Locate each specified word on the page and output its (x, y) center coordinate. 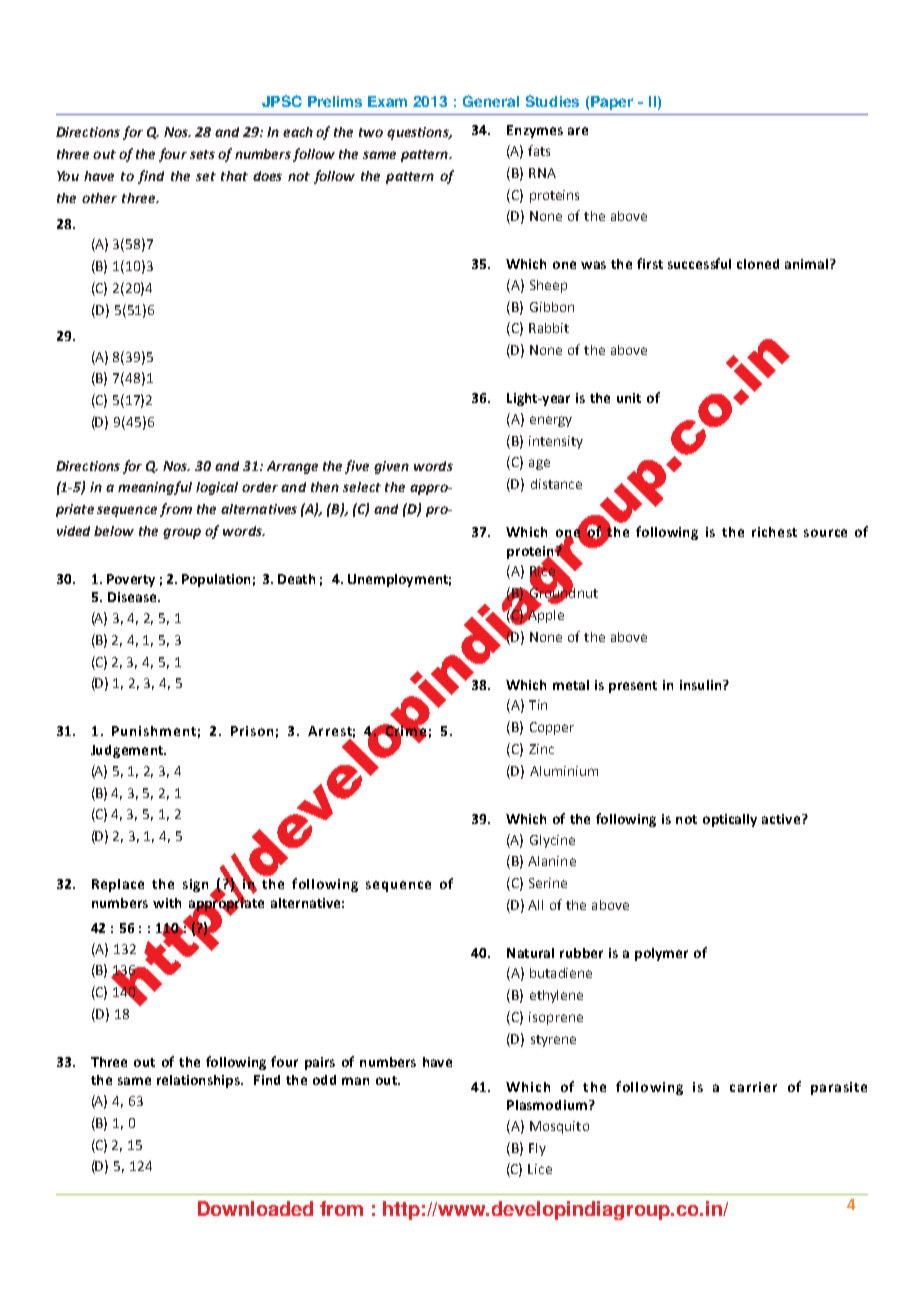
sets (202, 154)
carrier (753, 1087)
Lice (540, 1169)
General (491, 101)
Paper (612, 103)
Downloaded (255, 1208)
